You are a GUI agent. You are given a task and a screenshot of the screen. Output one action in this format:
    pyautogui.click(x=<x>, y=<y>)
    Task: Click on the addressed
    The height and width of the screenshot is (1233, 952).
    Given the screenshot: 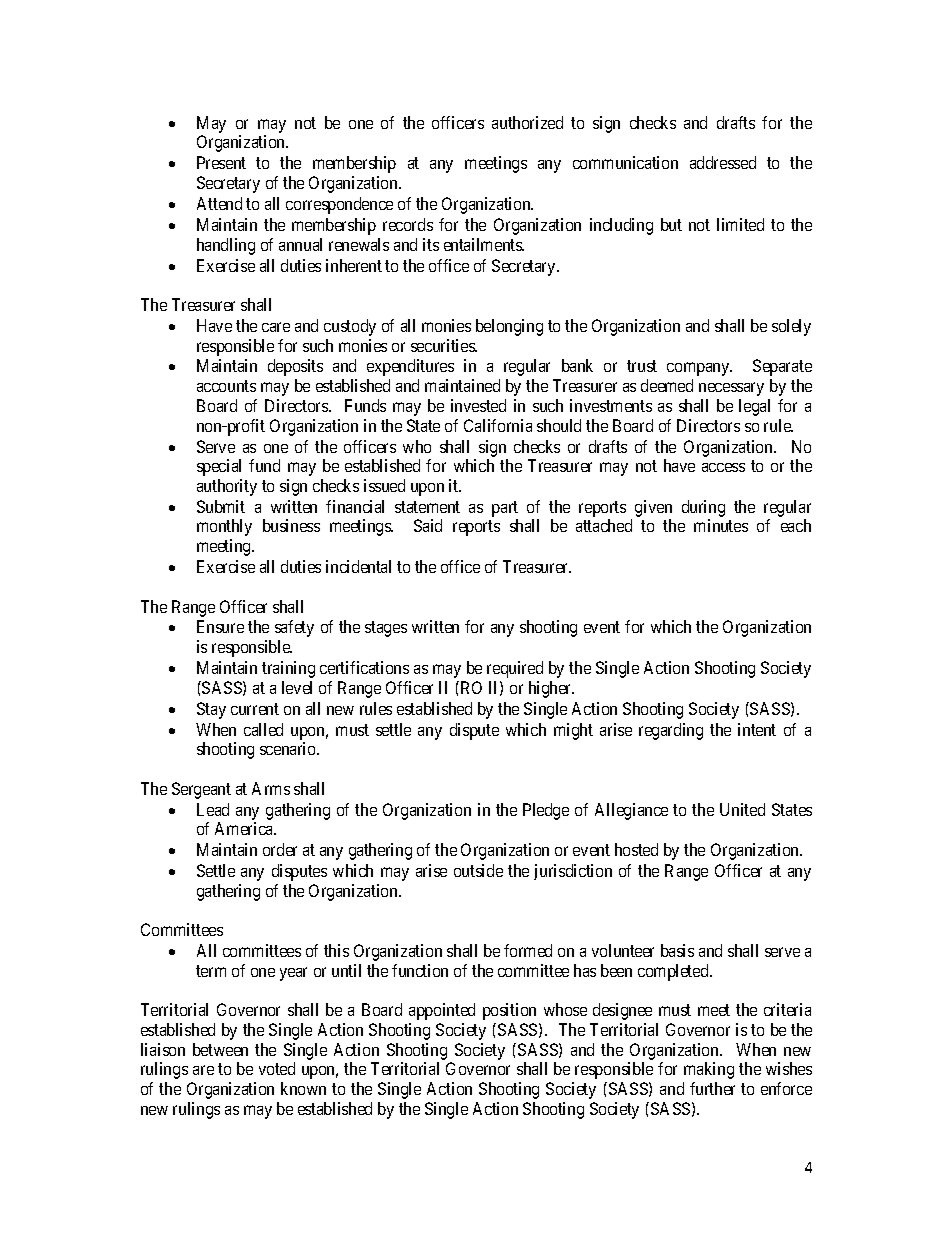 What is the action you would take?
    pyautogui.click(x=723, y=162)
